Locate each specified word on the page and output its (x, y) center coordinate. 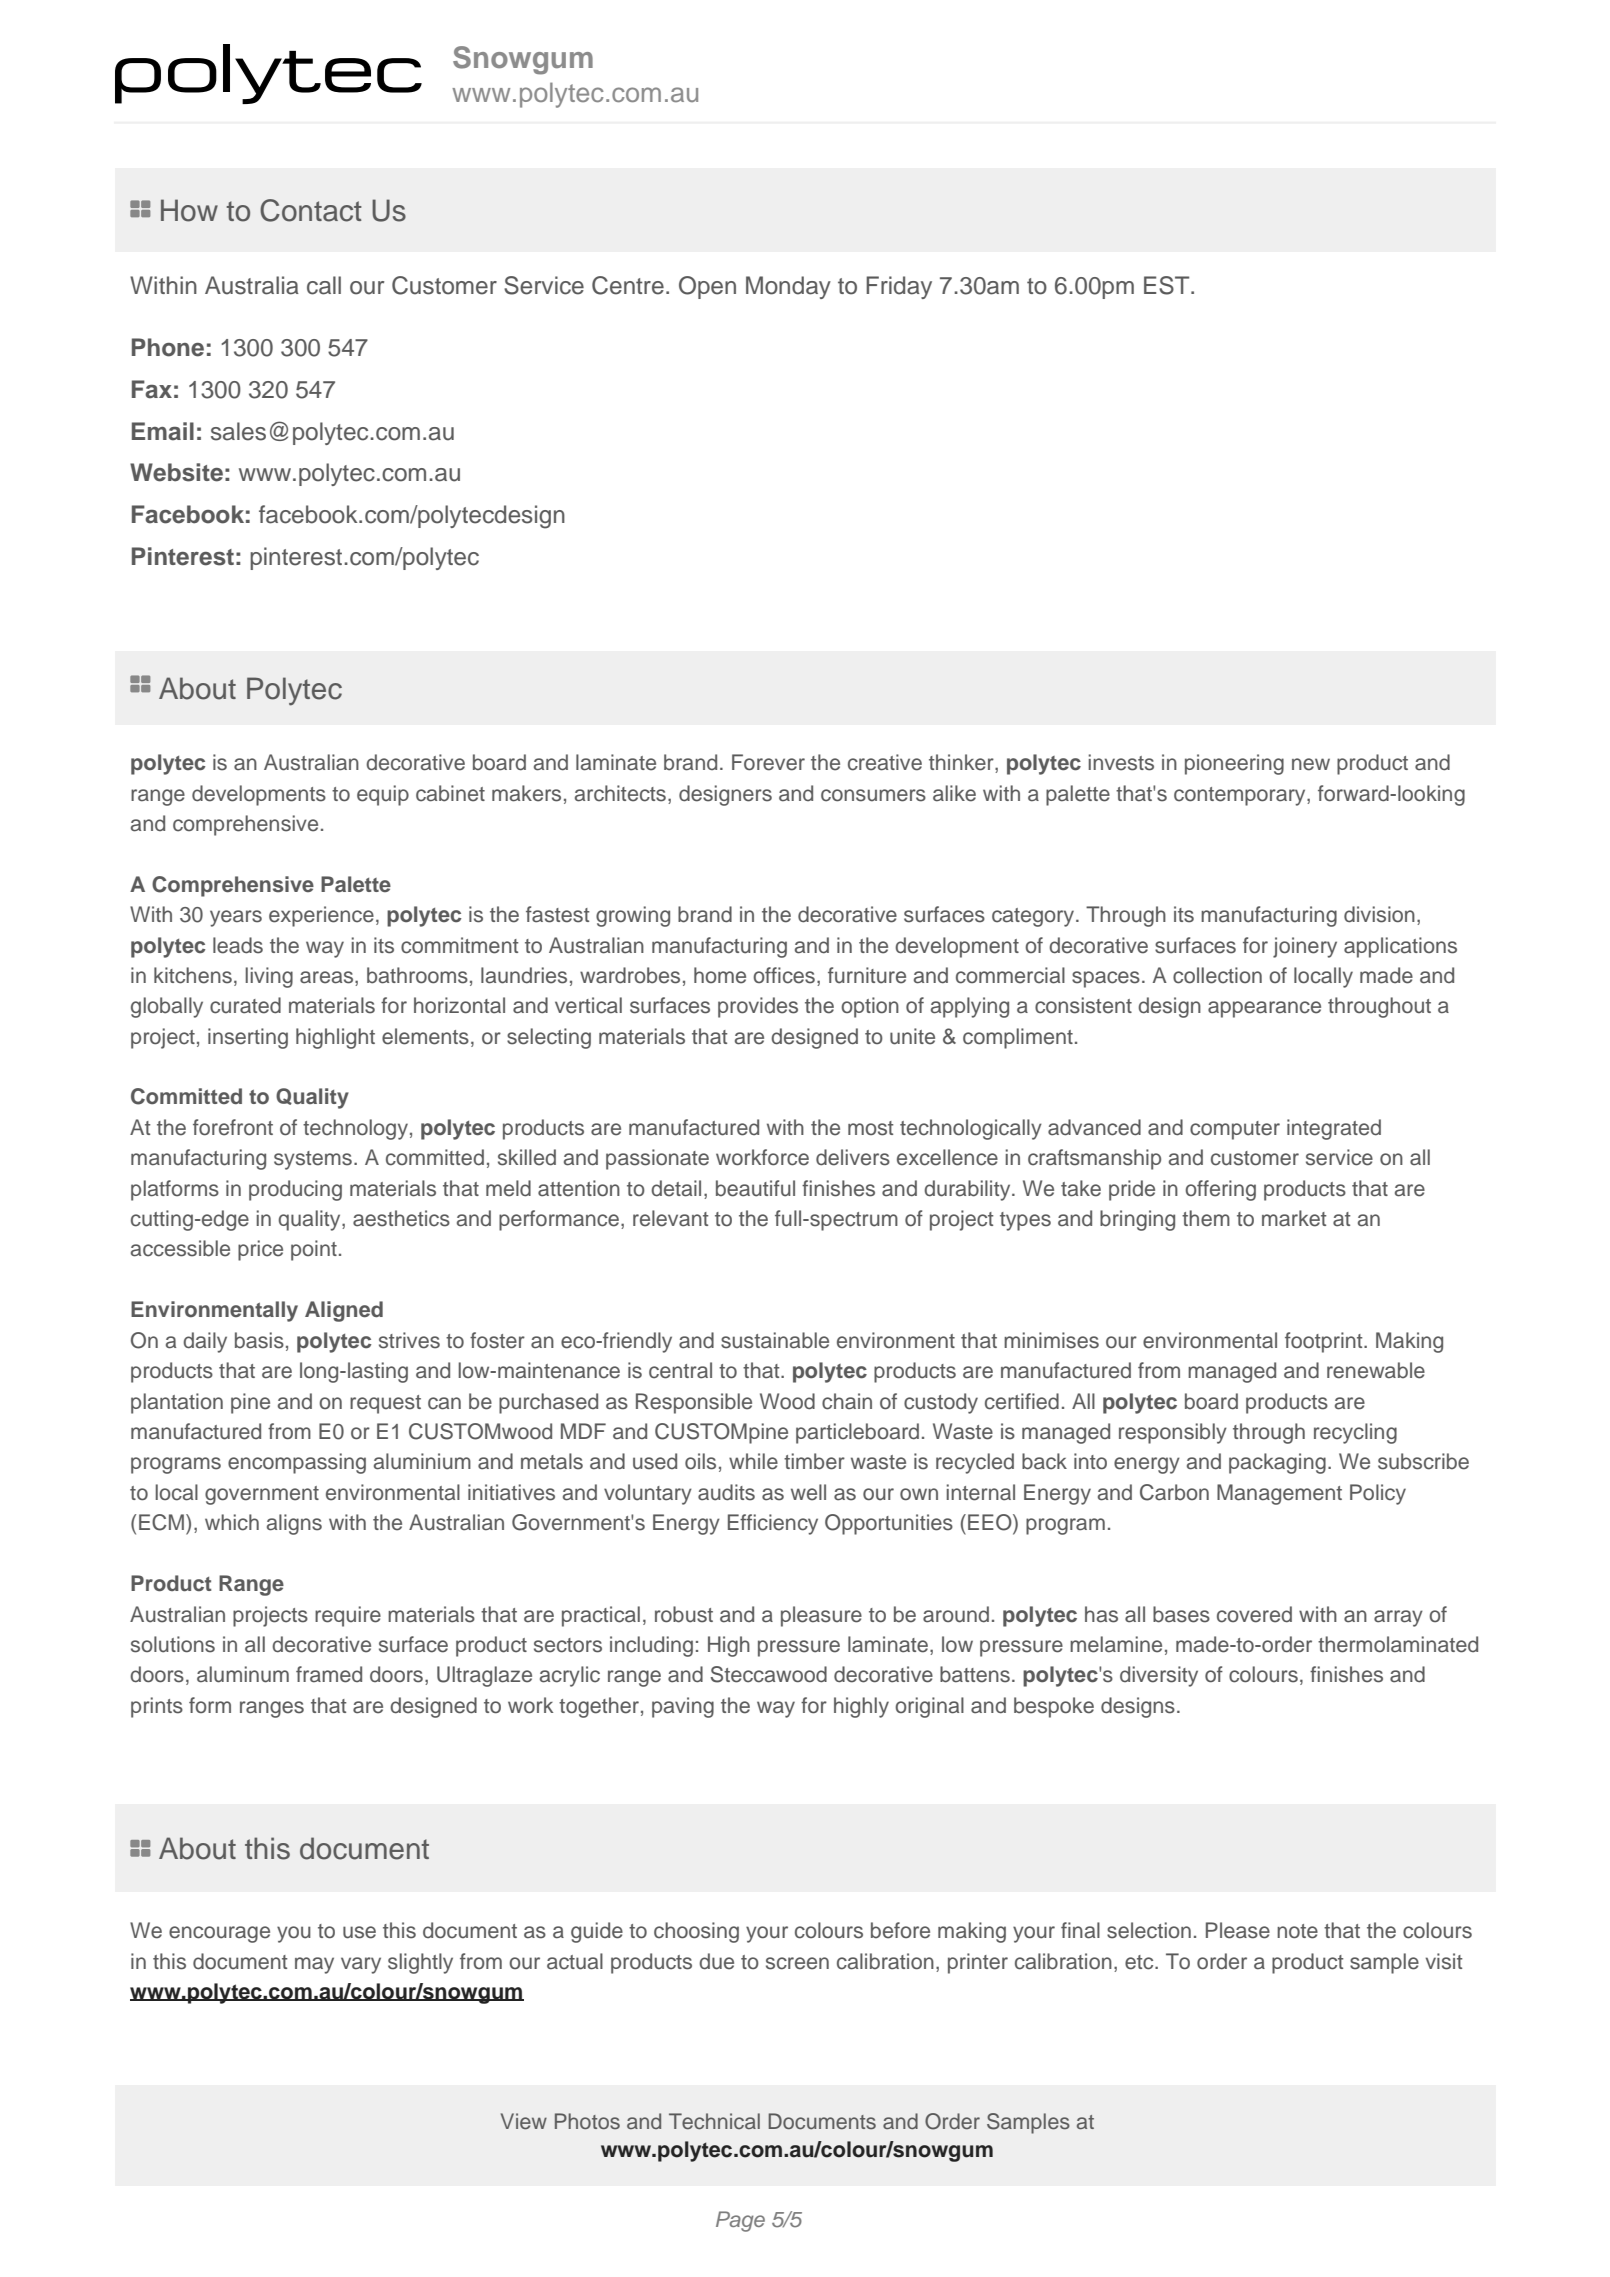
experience (321, 916)
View (524, 2121)
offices (784, 975)
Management (1279, 1494)
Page (740, 2221)
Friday (899, 287)
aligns (294, 1524)
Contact (311, 210)
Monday (788, 287)
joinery (1305, 947)
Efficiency (773, 1524)
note (1297, 1931)
